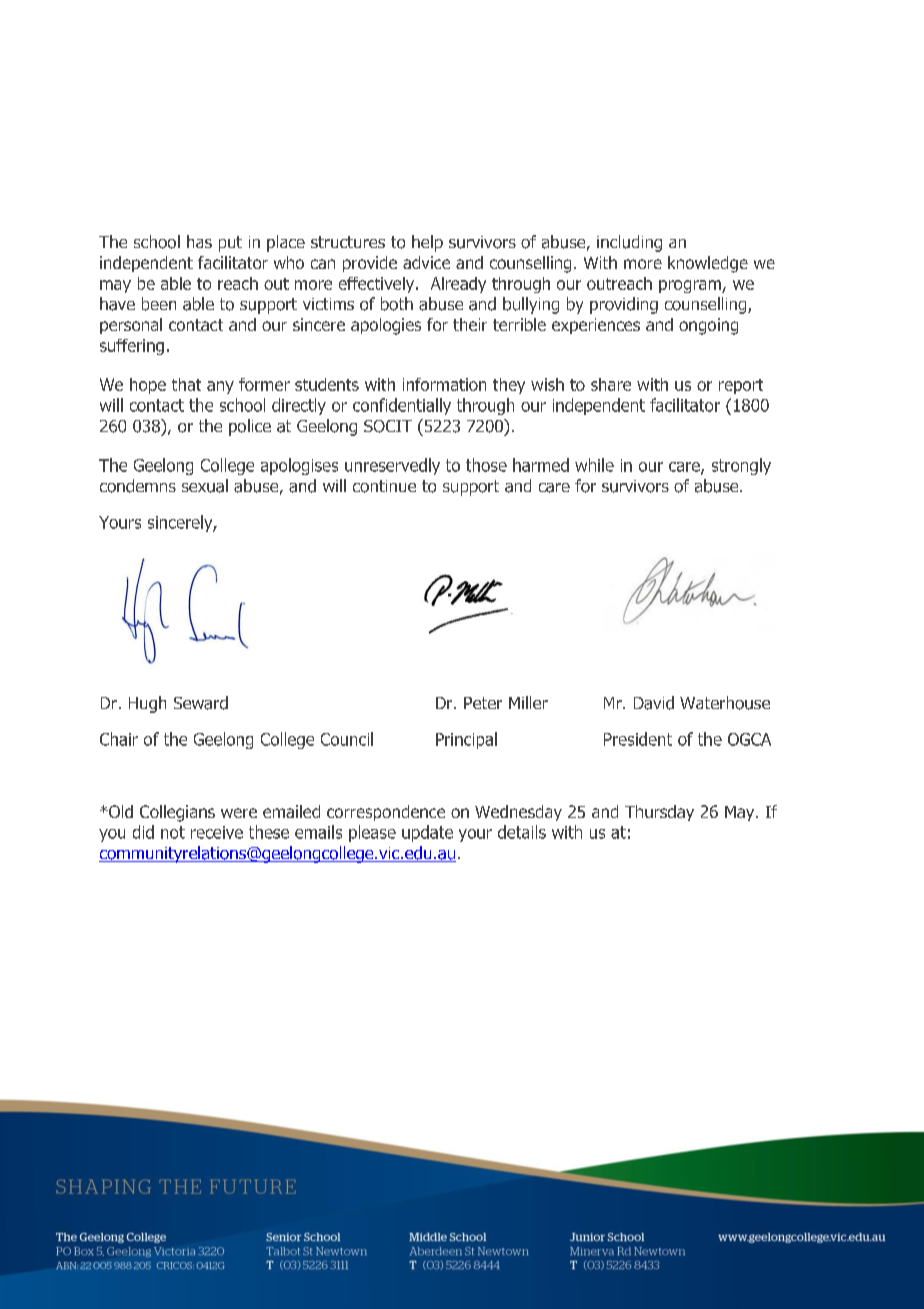  What do you see at coordinates (654, 703) in the document?
I see `David` at bounding box center [654, 703].
